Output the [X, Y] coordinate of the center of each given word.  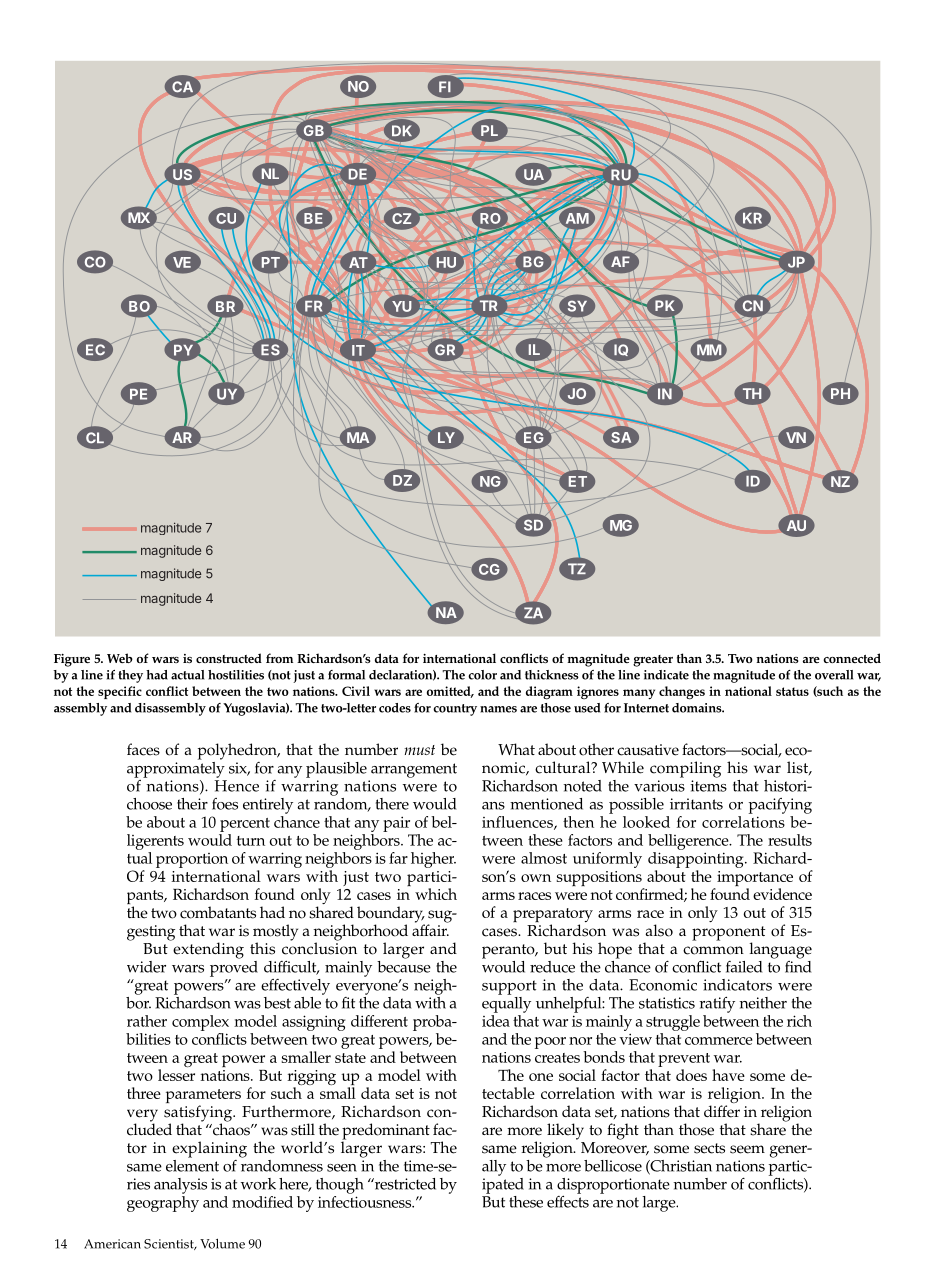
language [780, 950]
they [130, 676]
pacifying [780, 806]
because [404, 965]
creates [557, 1058]
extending [207, 949]
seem [747, 1149]
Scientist [170, 1244]
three [144, 1093]
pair [396, 824]
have [728, 1075]
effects [568, 1200]
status [792, 691]
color [482, 675]
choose [149, 804]
